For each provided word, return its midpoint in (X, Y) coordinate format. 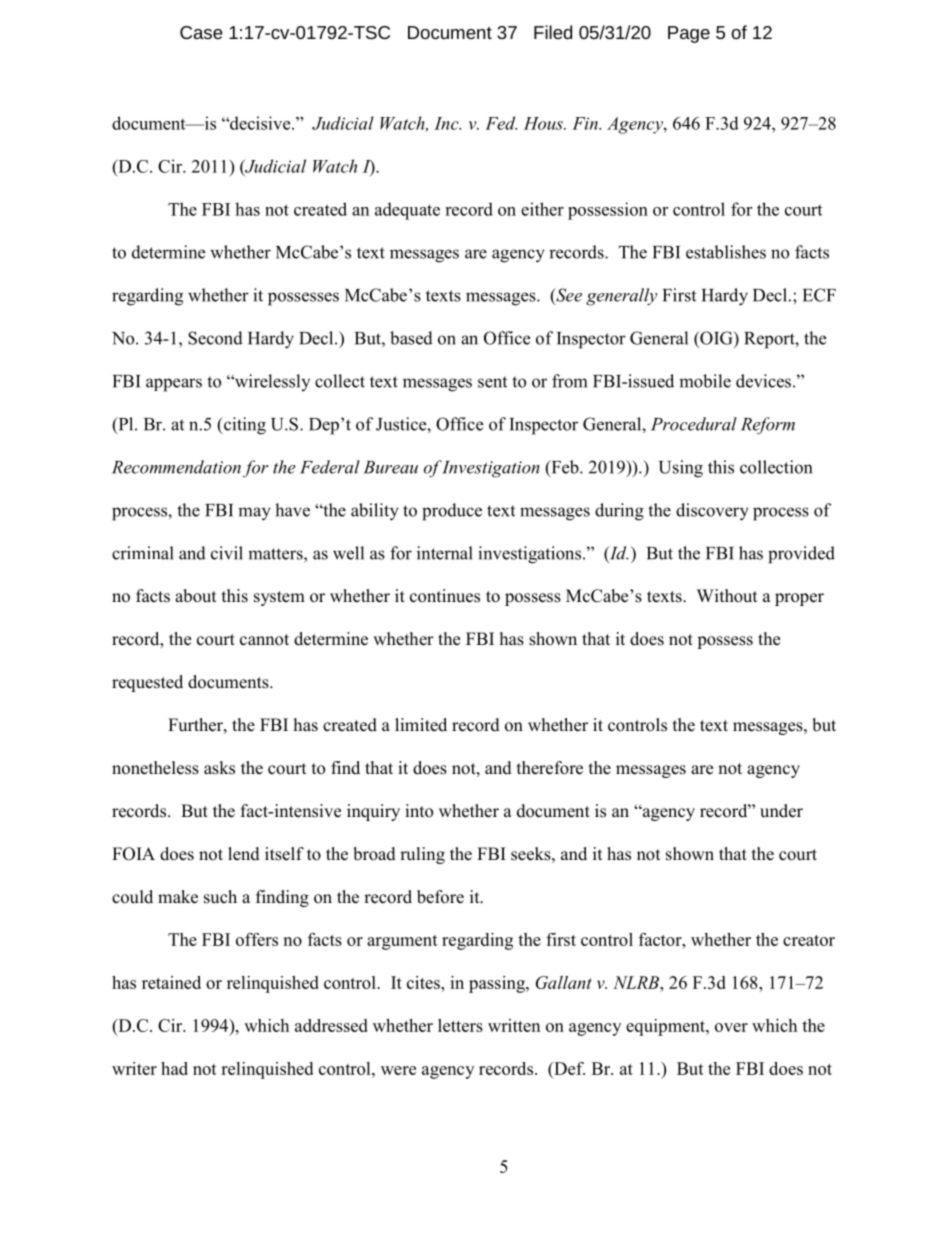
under (781, 811)
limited (421, 725)
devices (763, 381)
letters (460, 1025)
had (174, 1068)
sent (492, 382)
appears (174, 385)
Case (201, 32)
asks (219, 768)
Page (689, 34)
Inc (447, 123)
